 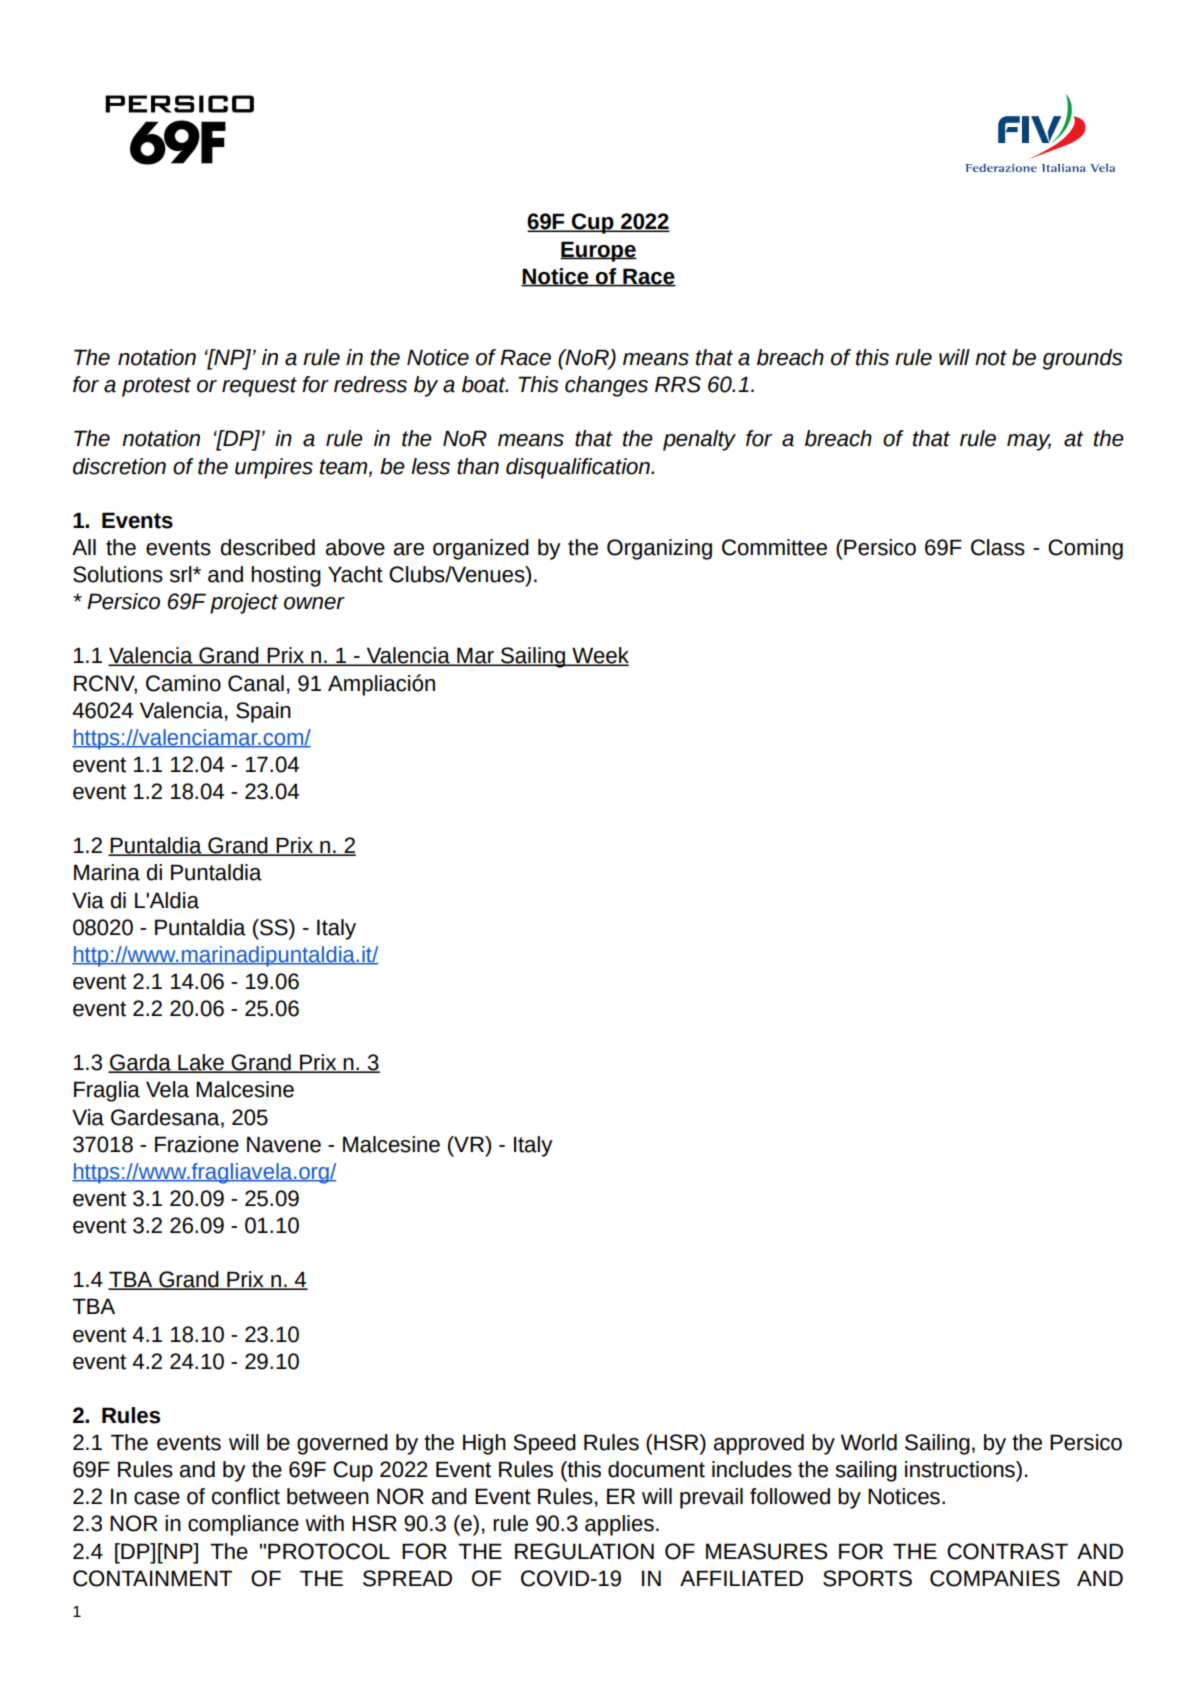 What do you see at coordinates (1083, 359) in the screenshot?
I see `grounds` at bounding box center [1083, 359].
